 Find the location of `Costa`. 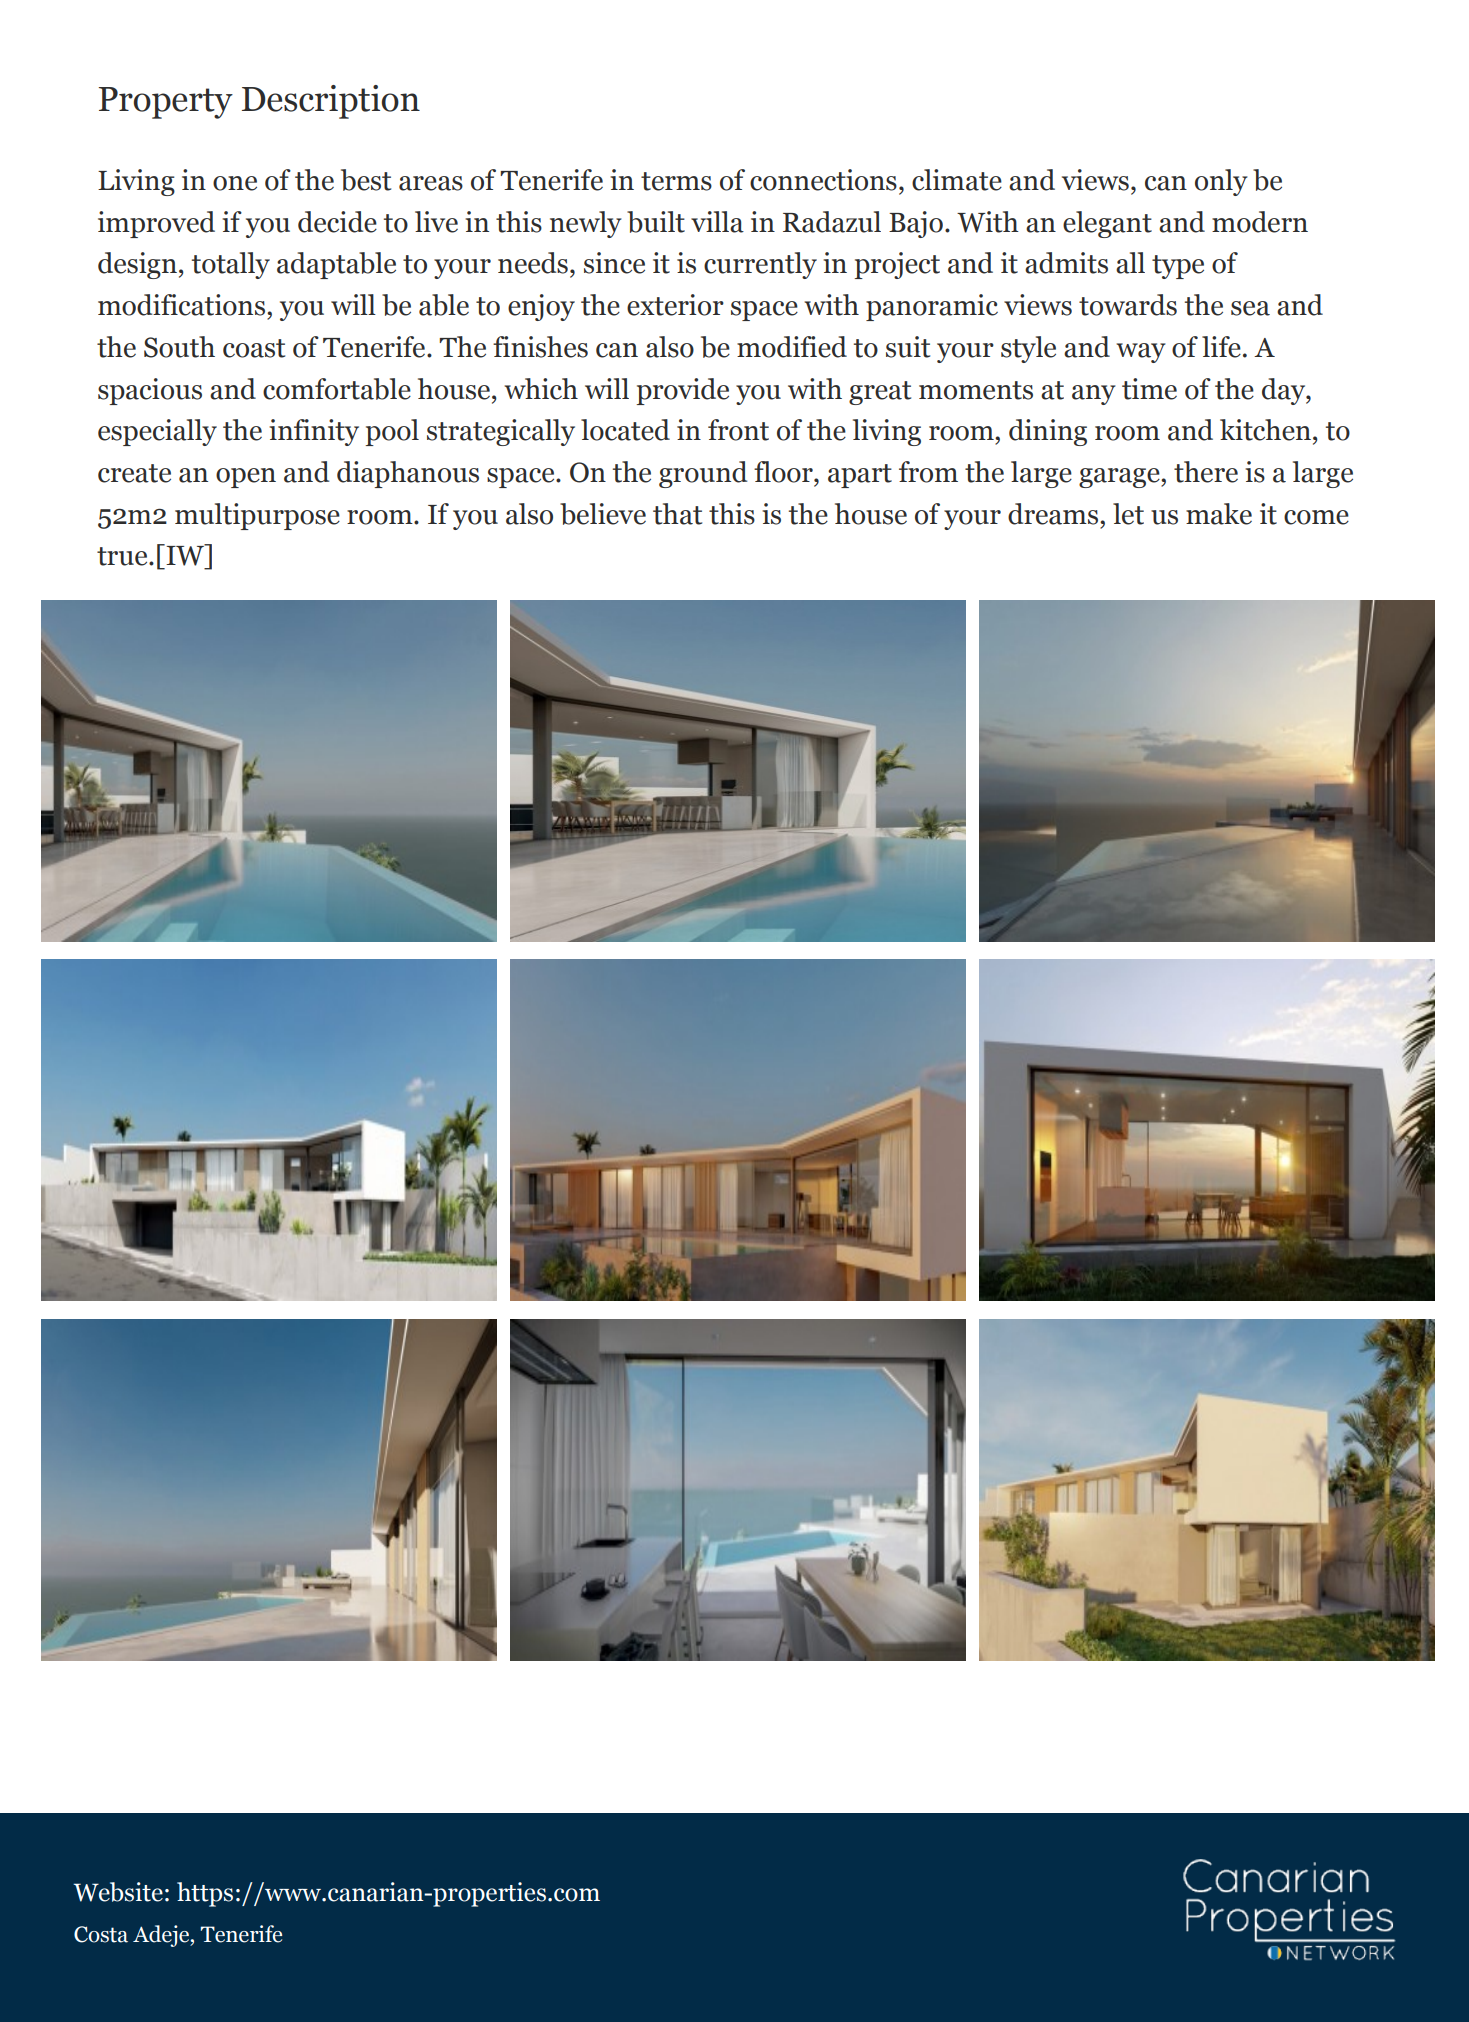

Costa is located at coordinates (101, 1934).
